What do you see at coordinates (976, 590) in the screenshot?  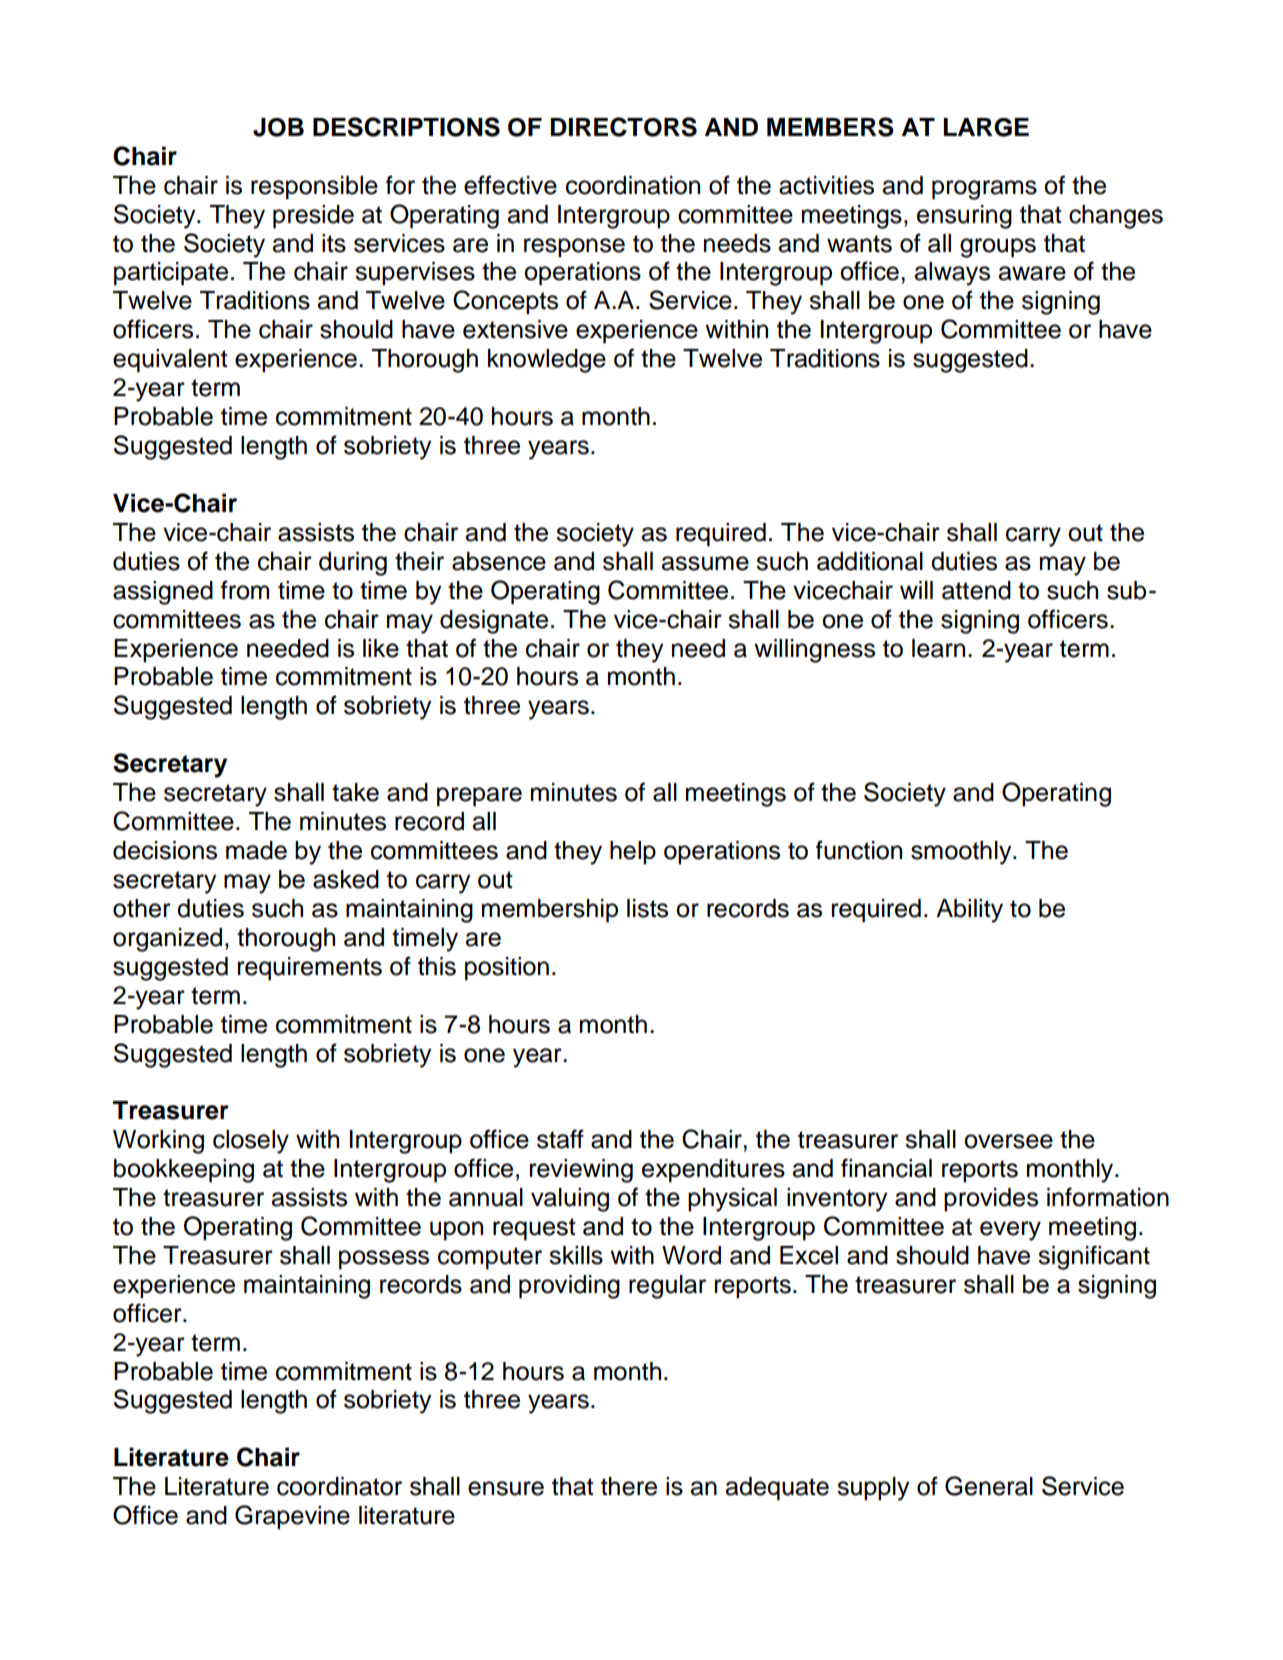 I see `attend` at bounding box center [976, 590].
